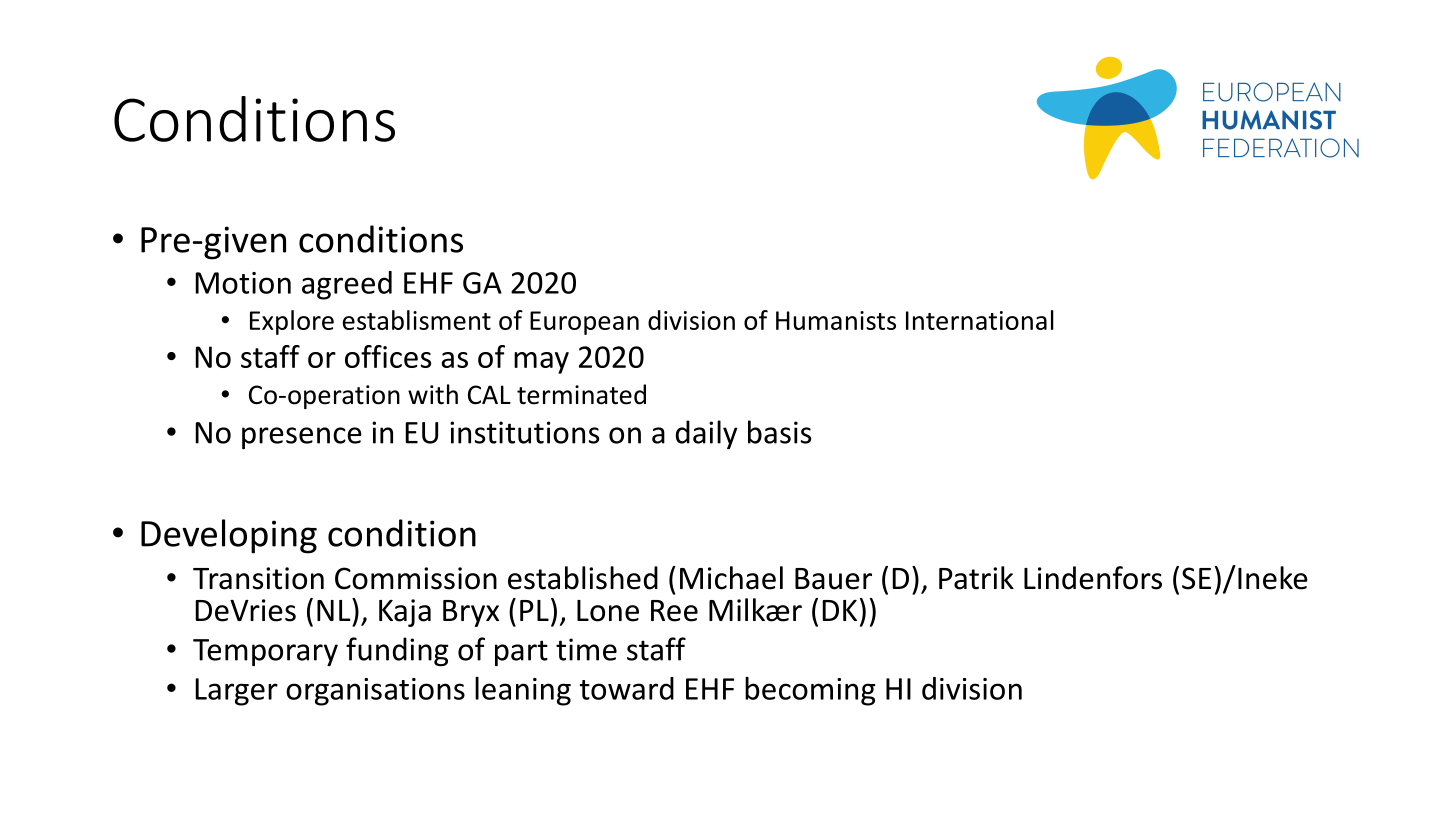 The height and width of the image is (819, 1456). What do you see at coordinates (524, 432) in the image?
I see `institutions` at bounding box center [524, 432].
